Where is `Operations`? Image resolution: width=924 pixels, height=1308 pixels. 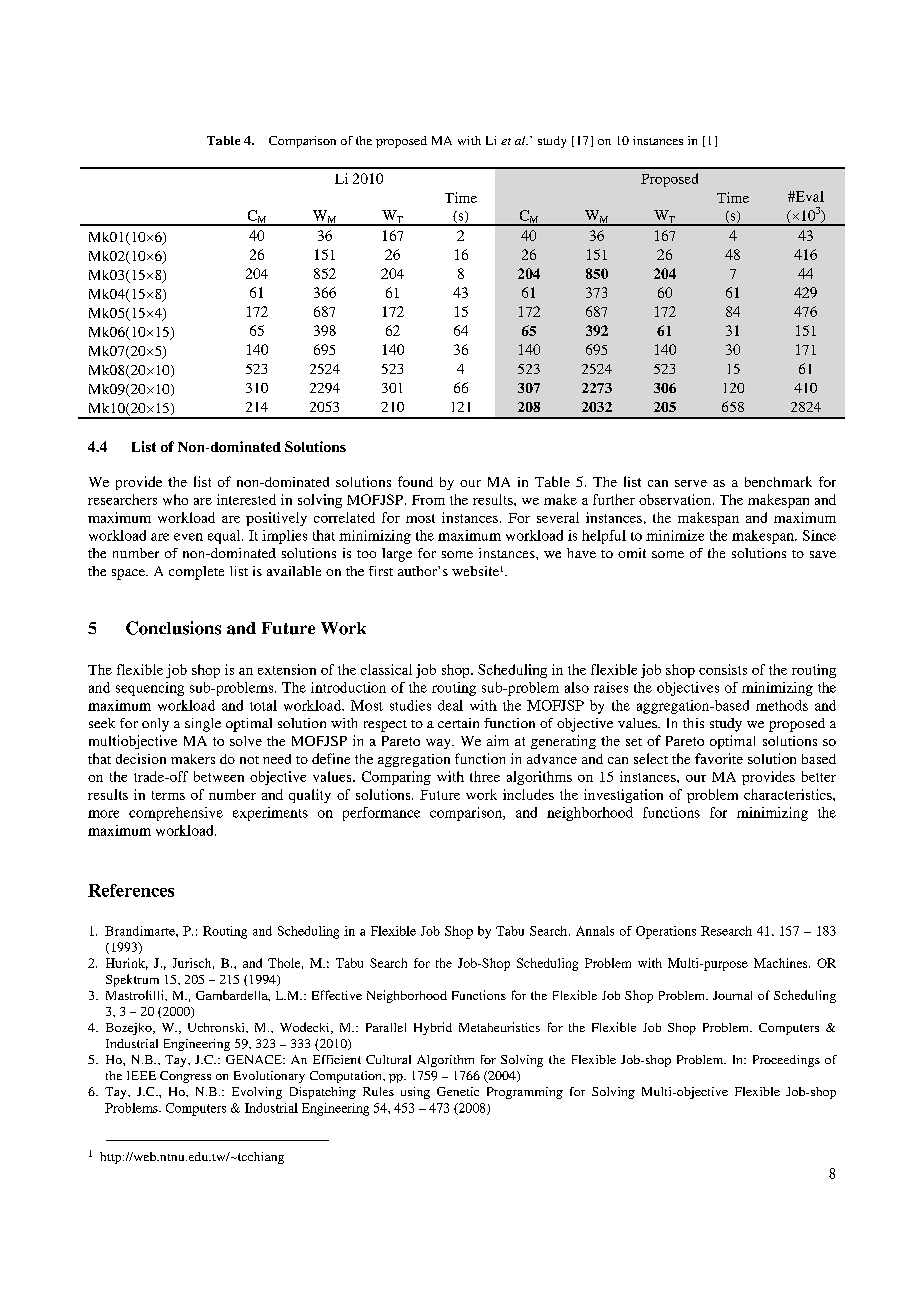
Operations is located at coordinates (666, 932).
